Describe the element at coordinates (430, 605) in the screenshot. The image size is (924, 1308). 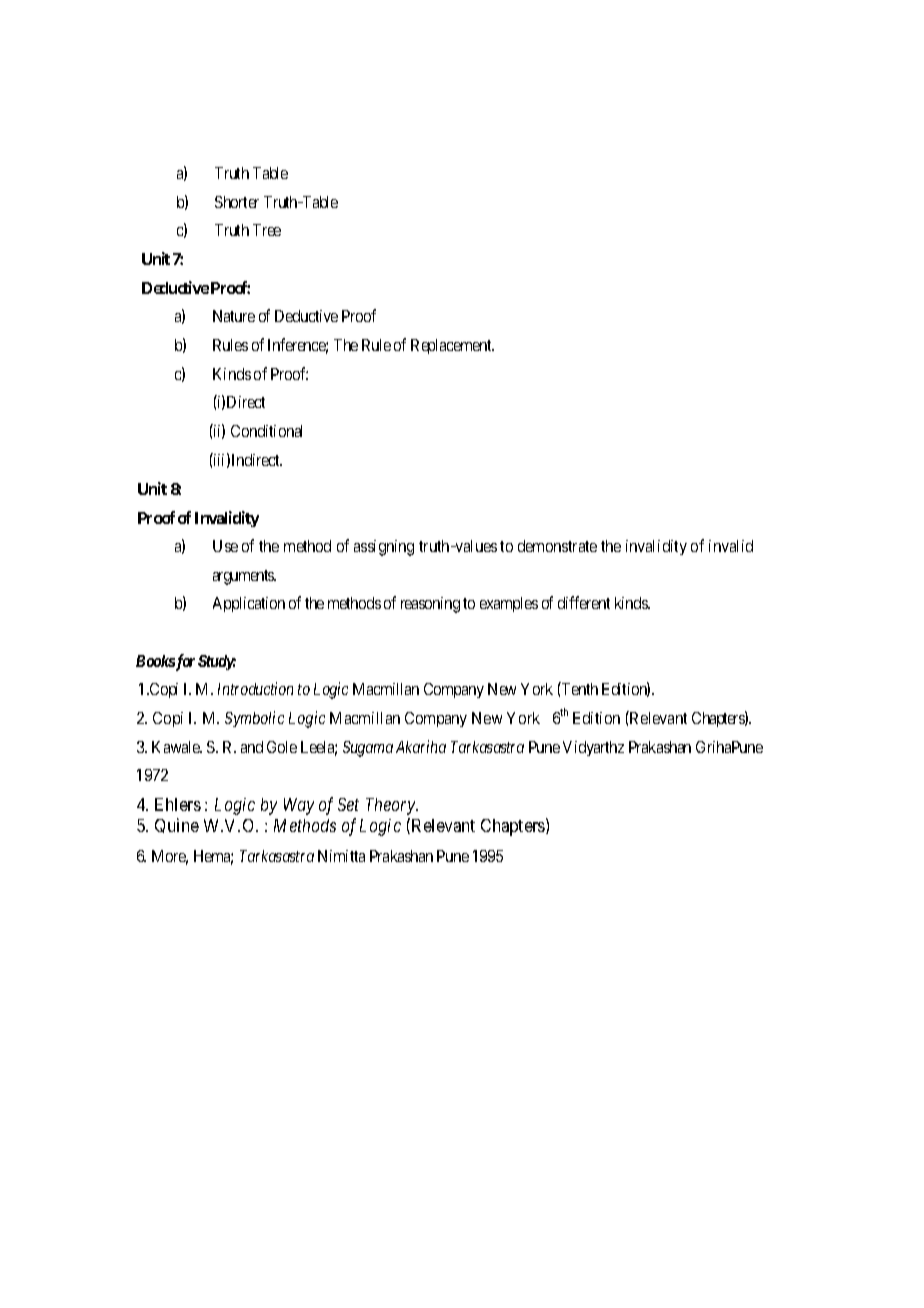
I see `reasoning` at that location.
